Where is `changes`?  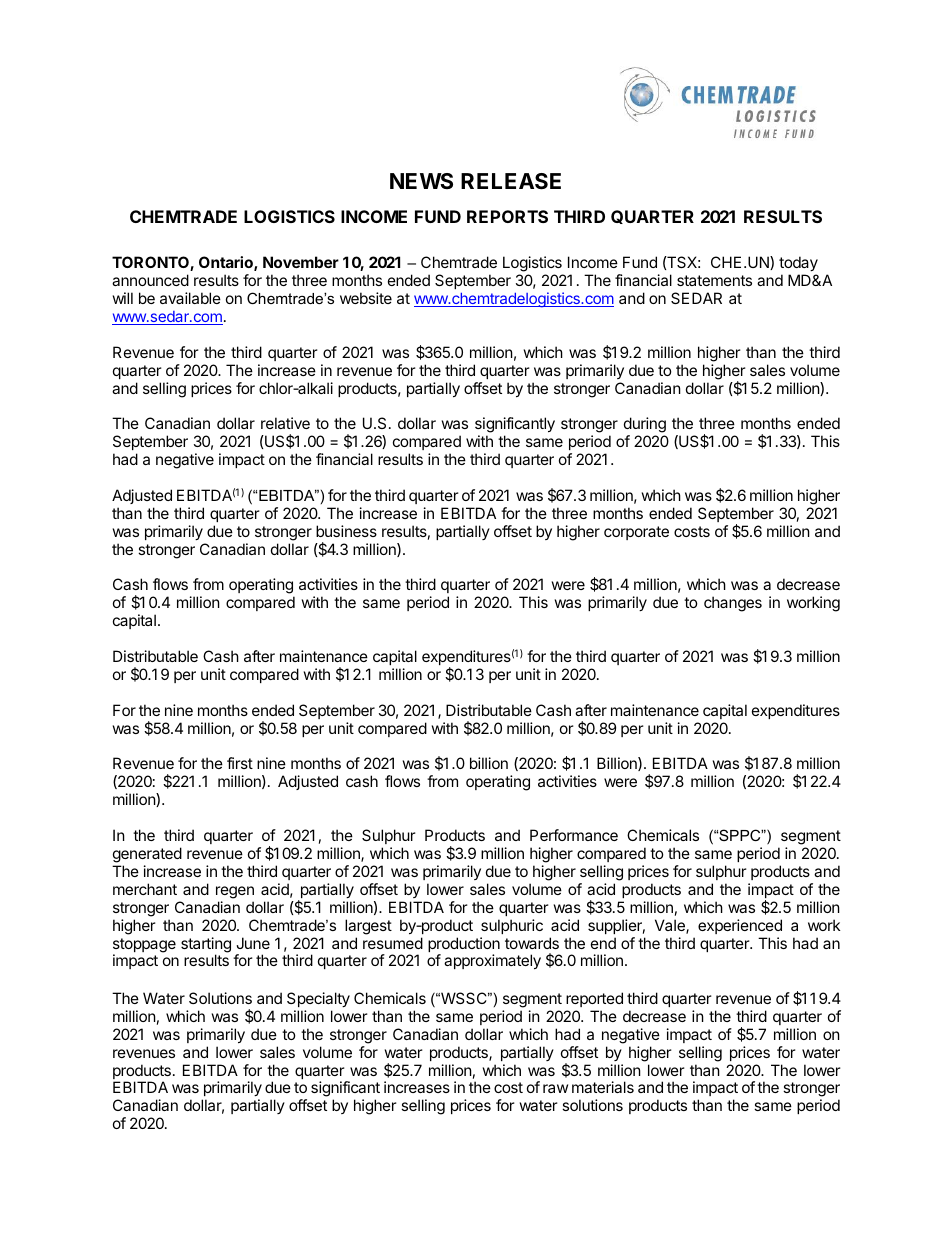
changes is located at coordinates (733, 604).
